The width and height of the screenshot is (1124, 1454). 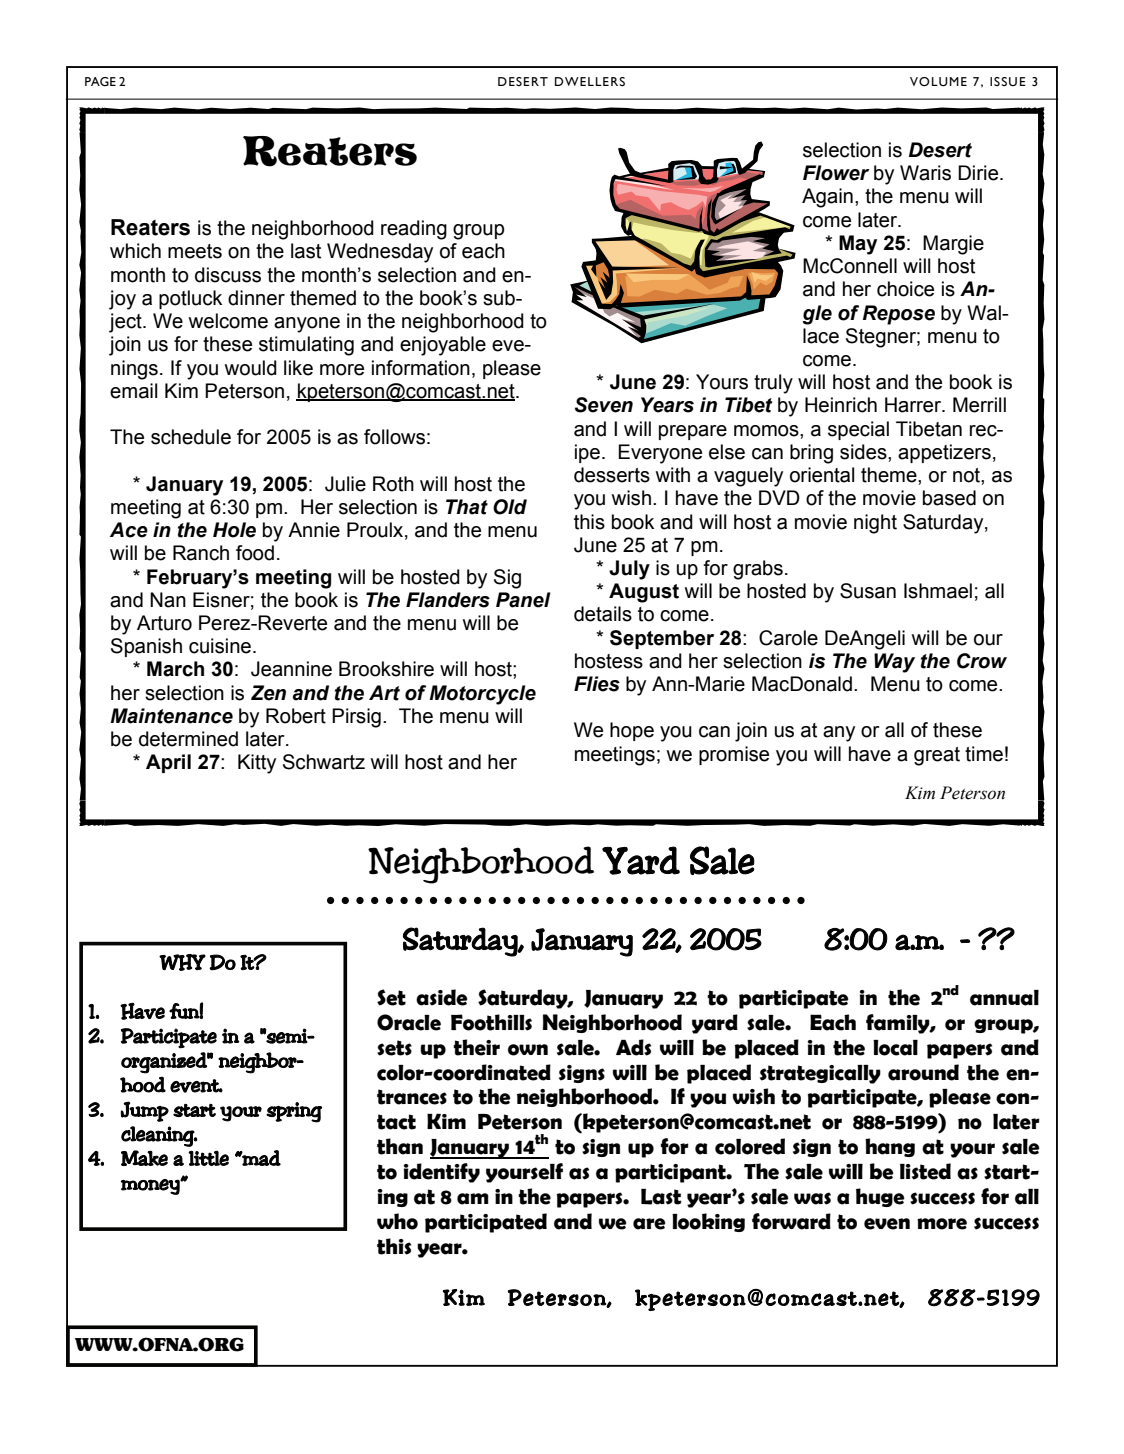 What do you see at coordinates (191, 437) in the screenshot?
I see `schedule` at bounding box center [191, 437].
